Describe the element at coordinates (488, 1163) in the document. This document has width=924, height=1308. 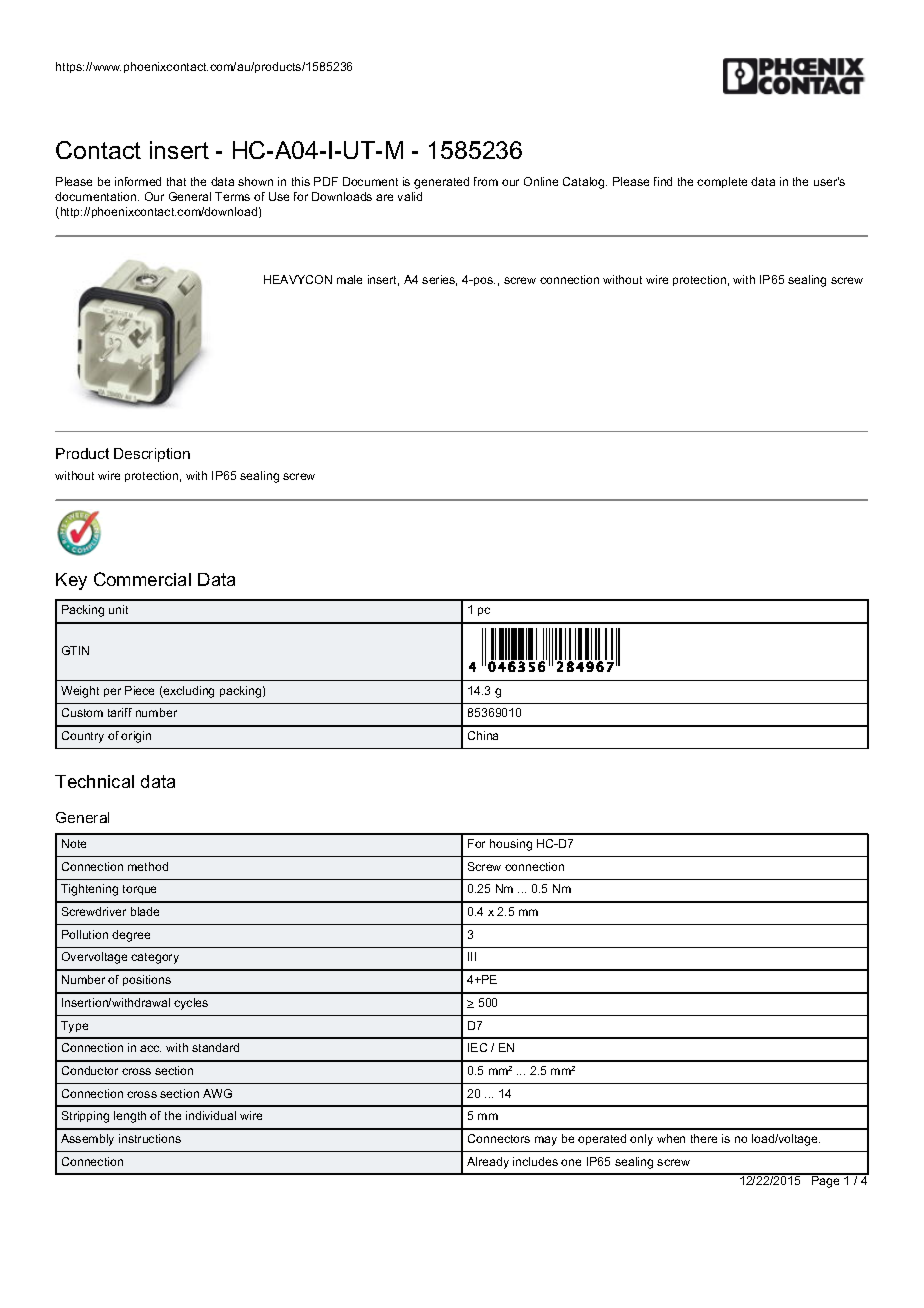
I see `Already` at that location.
